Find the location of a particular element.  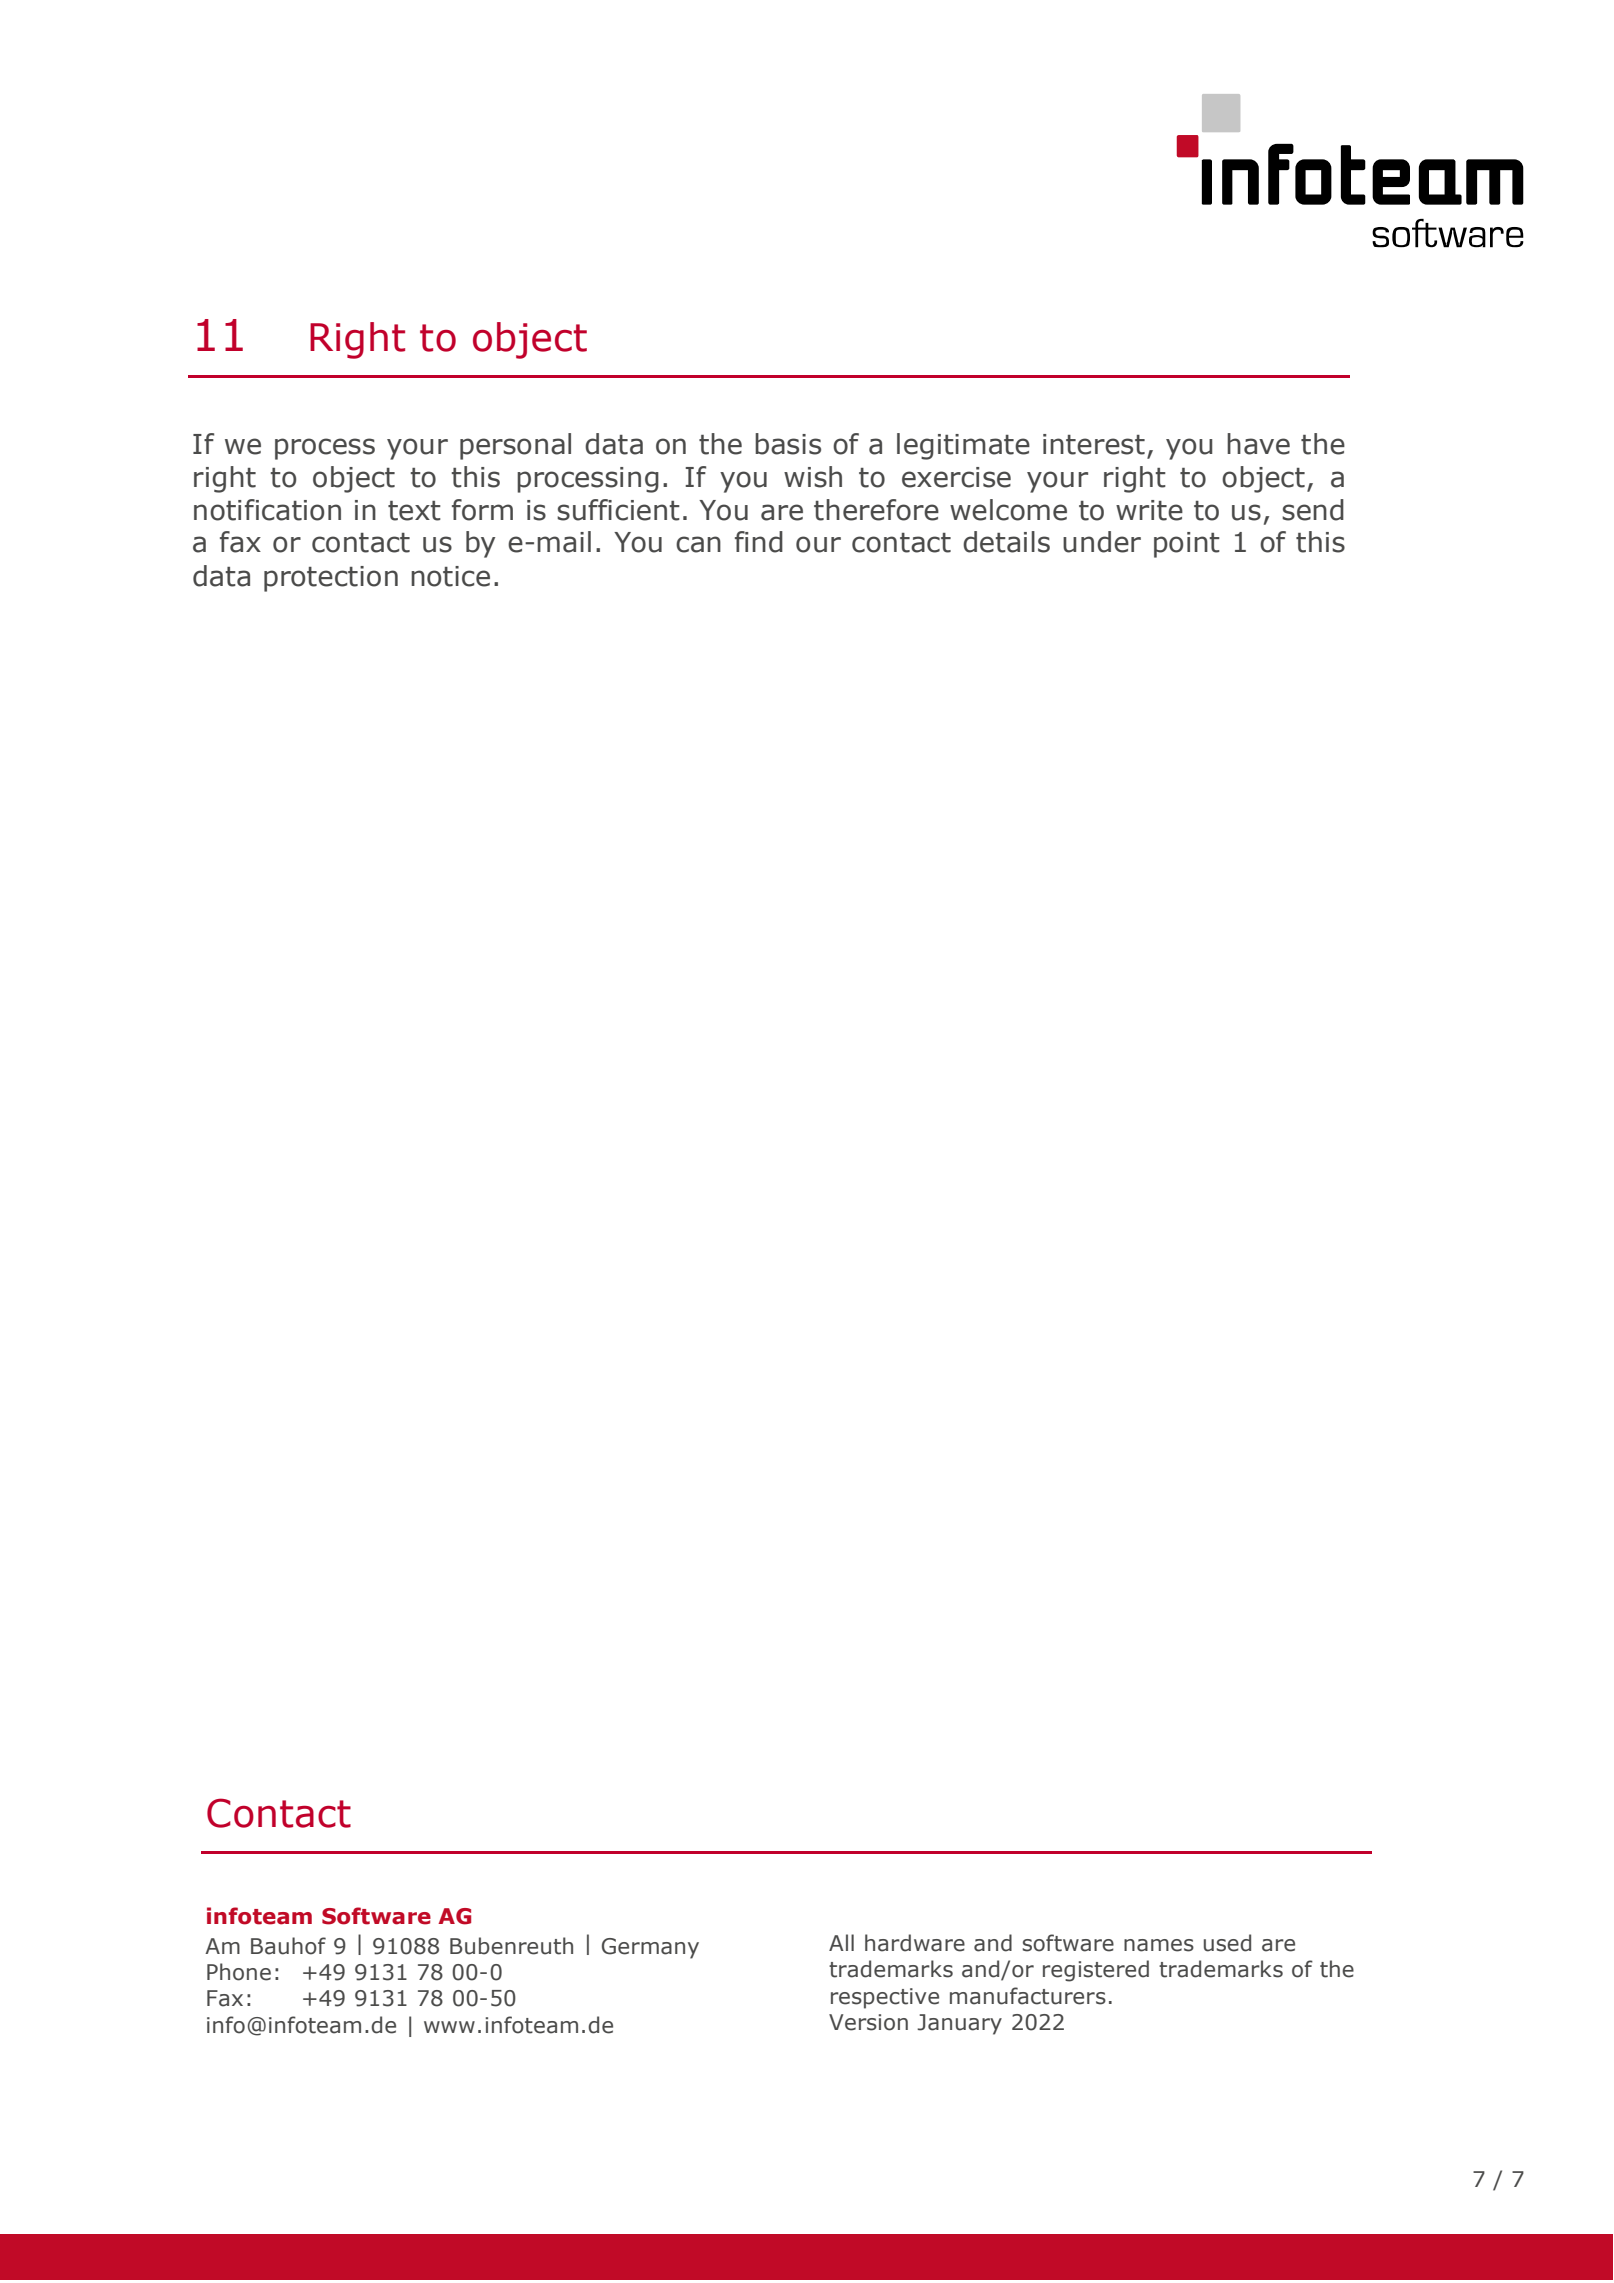

used is located at coordinates (1227, 1943).
